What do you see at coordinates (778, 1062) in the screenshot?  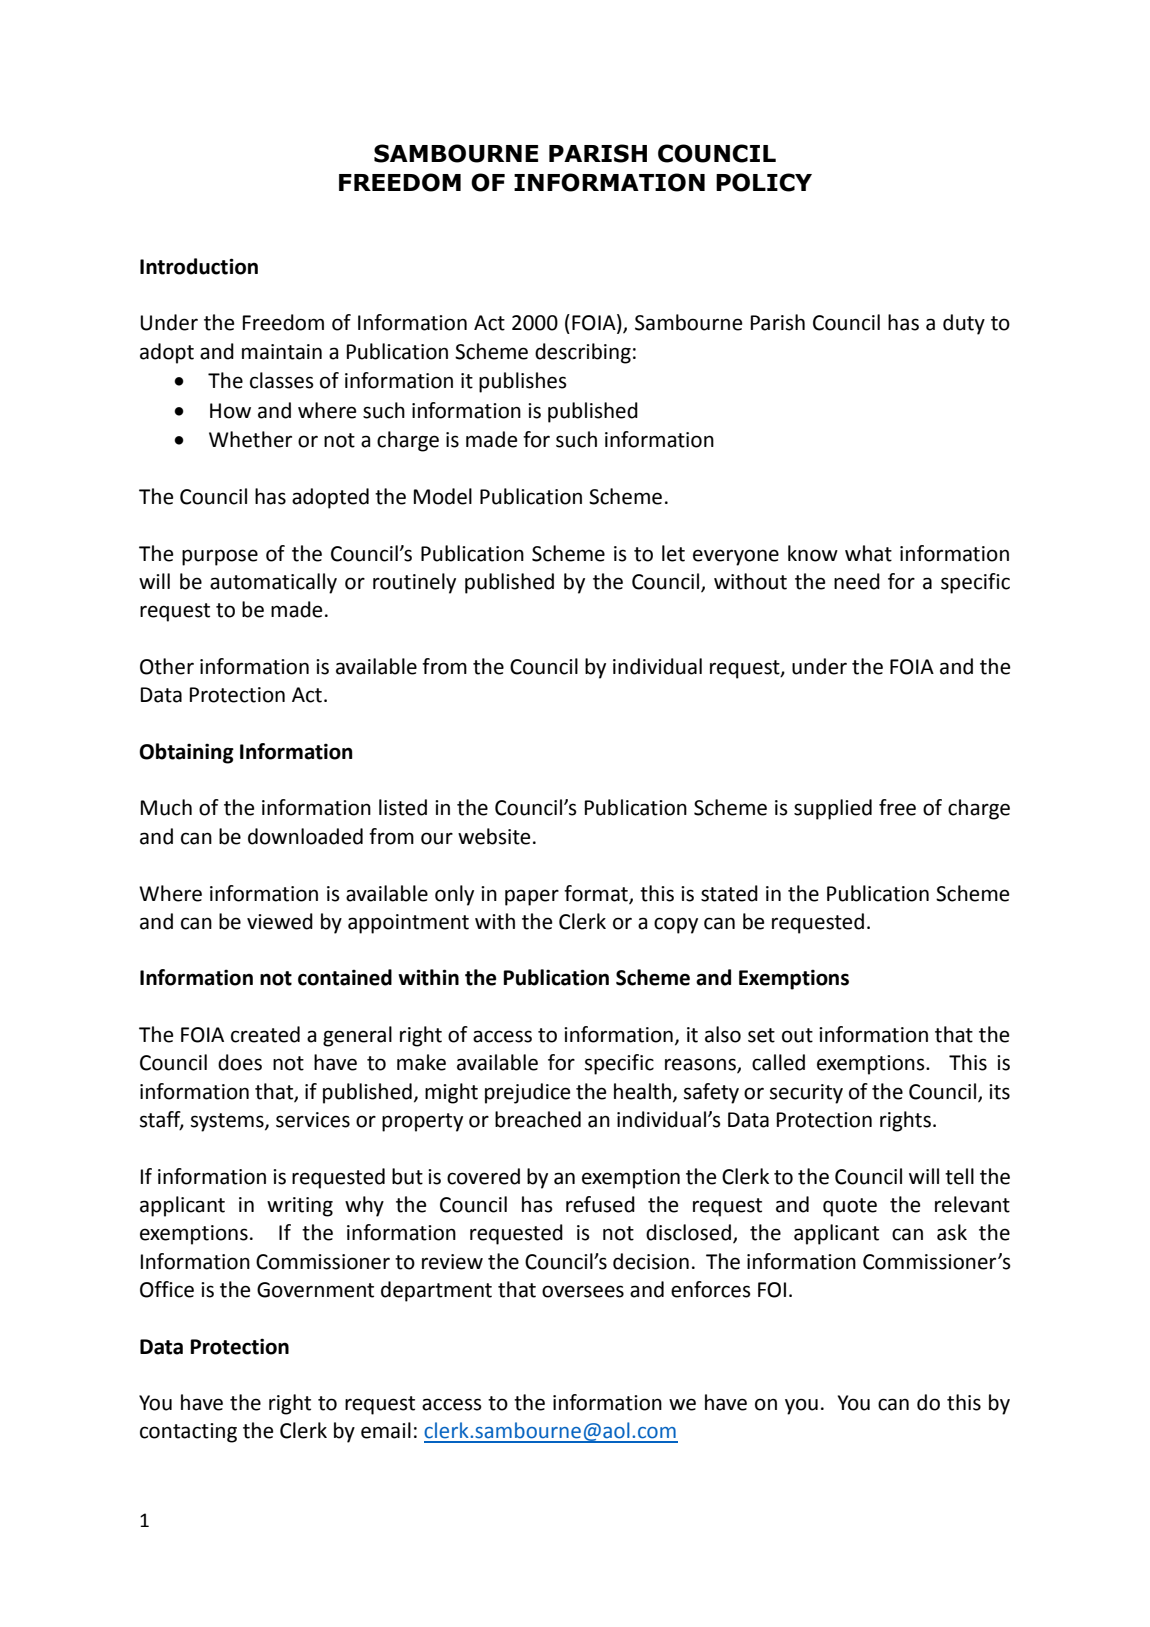 I see `called` at bounding box center [778, 1062].
